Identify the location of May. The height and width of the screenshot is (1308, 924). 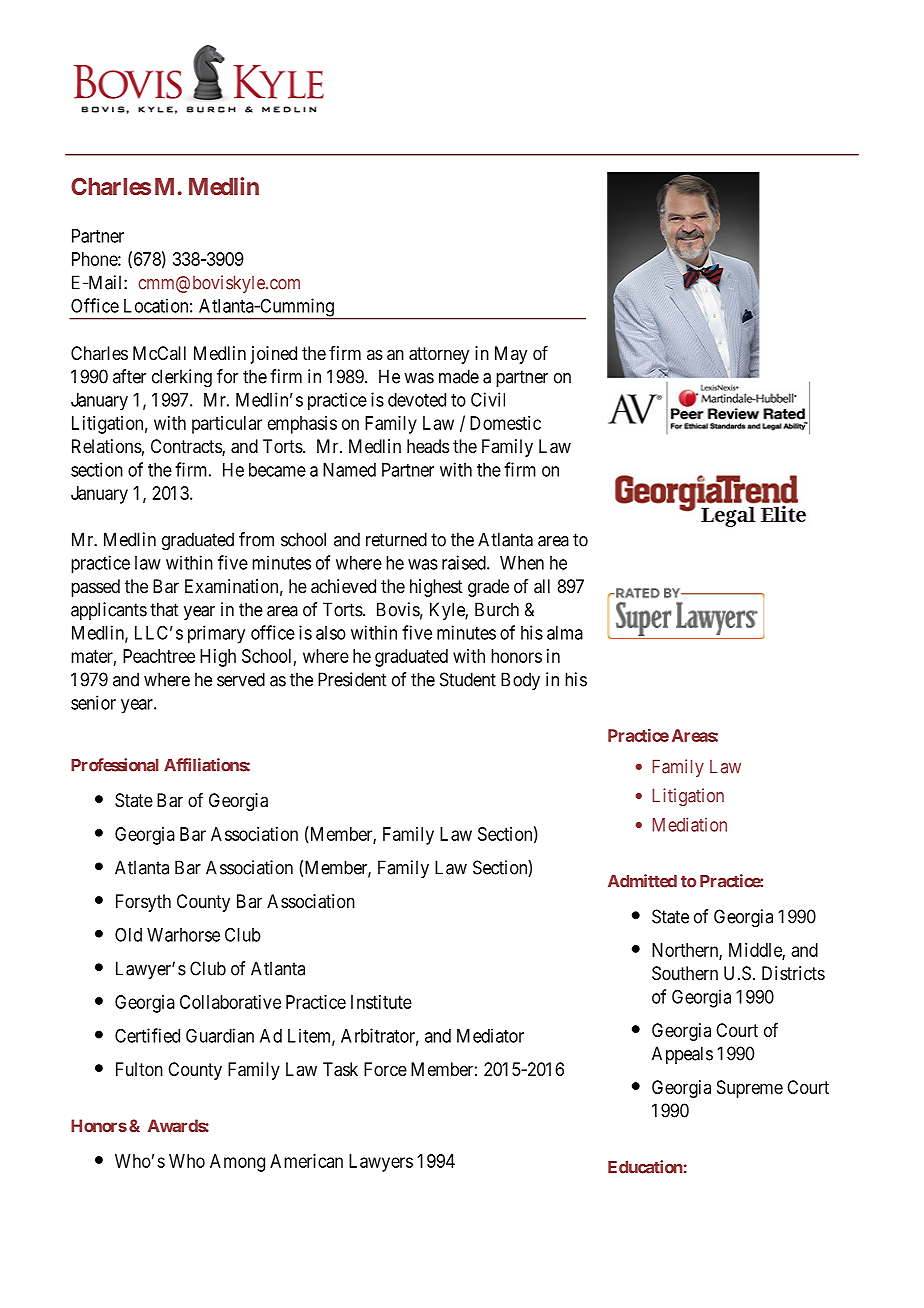
(511, 355).
